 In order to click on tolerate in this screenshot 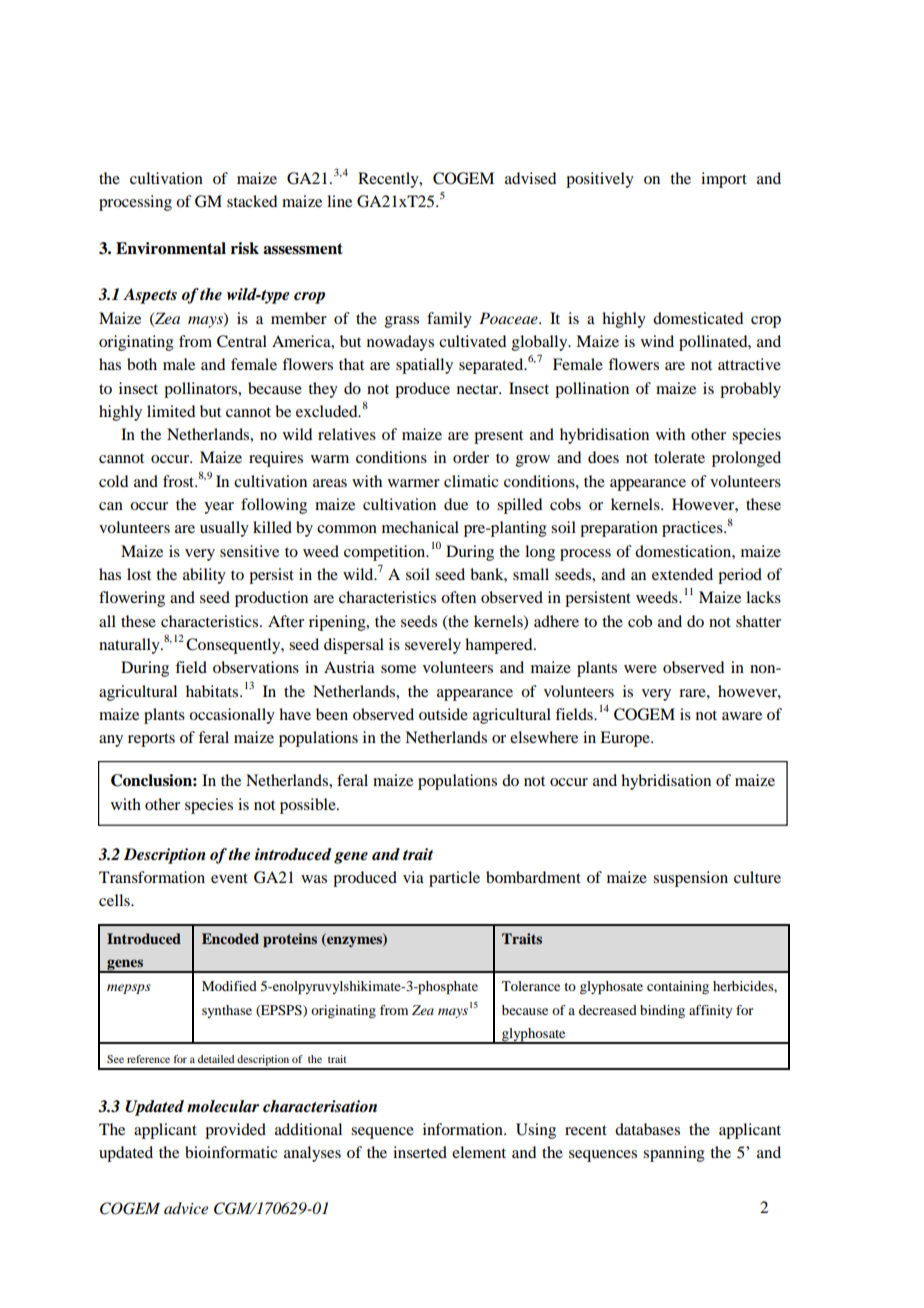, I will do `click(679, 457)`.
